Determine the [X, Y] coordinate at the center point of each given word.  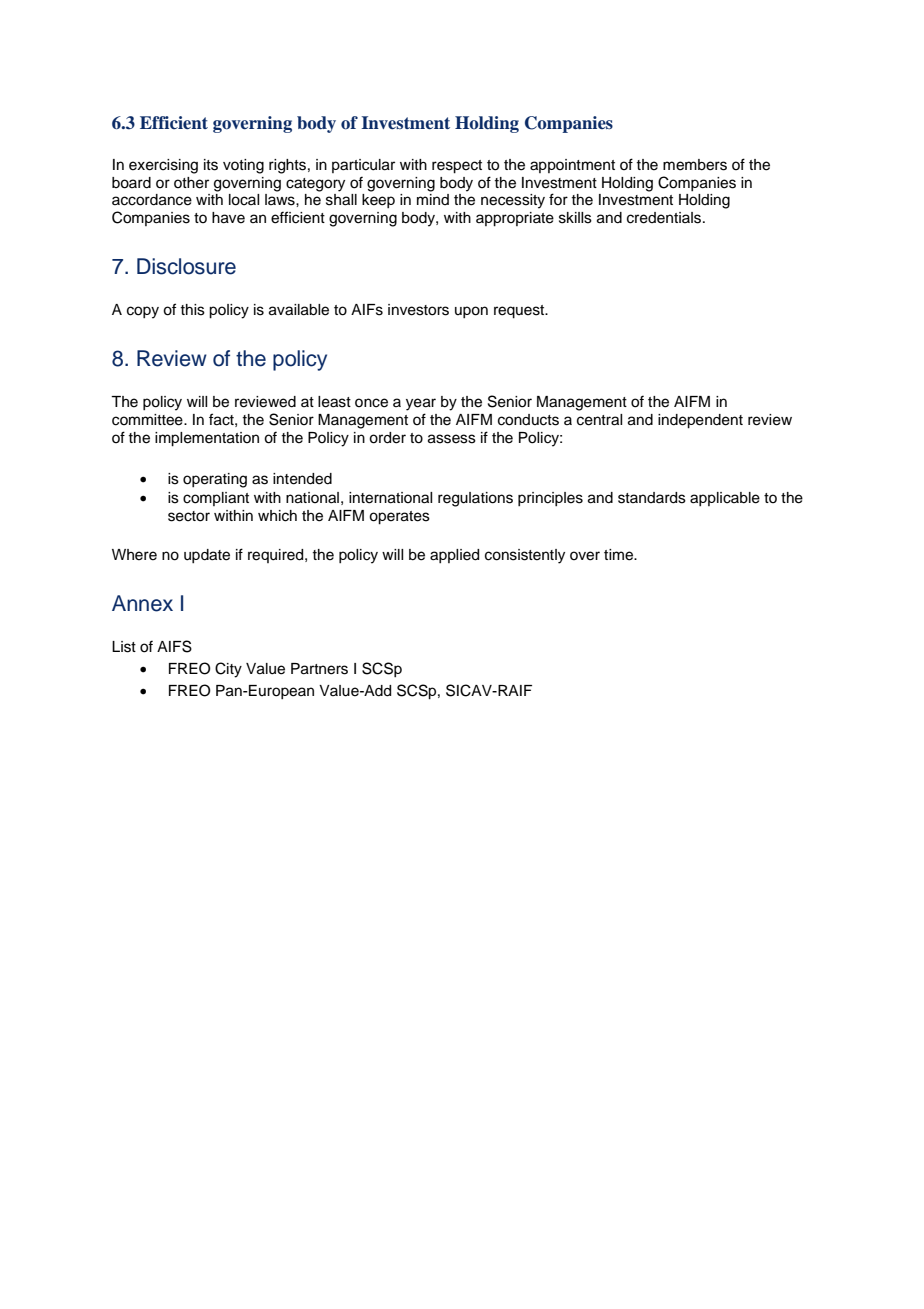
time [620, 555]
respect [457, 167]
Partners [319, 669]
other [191, 183]
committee [148, 420]
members [695, 165]
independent [700, 421]
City [228, 670]
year [421, 404]
